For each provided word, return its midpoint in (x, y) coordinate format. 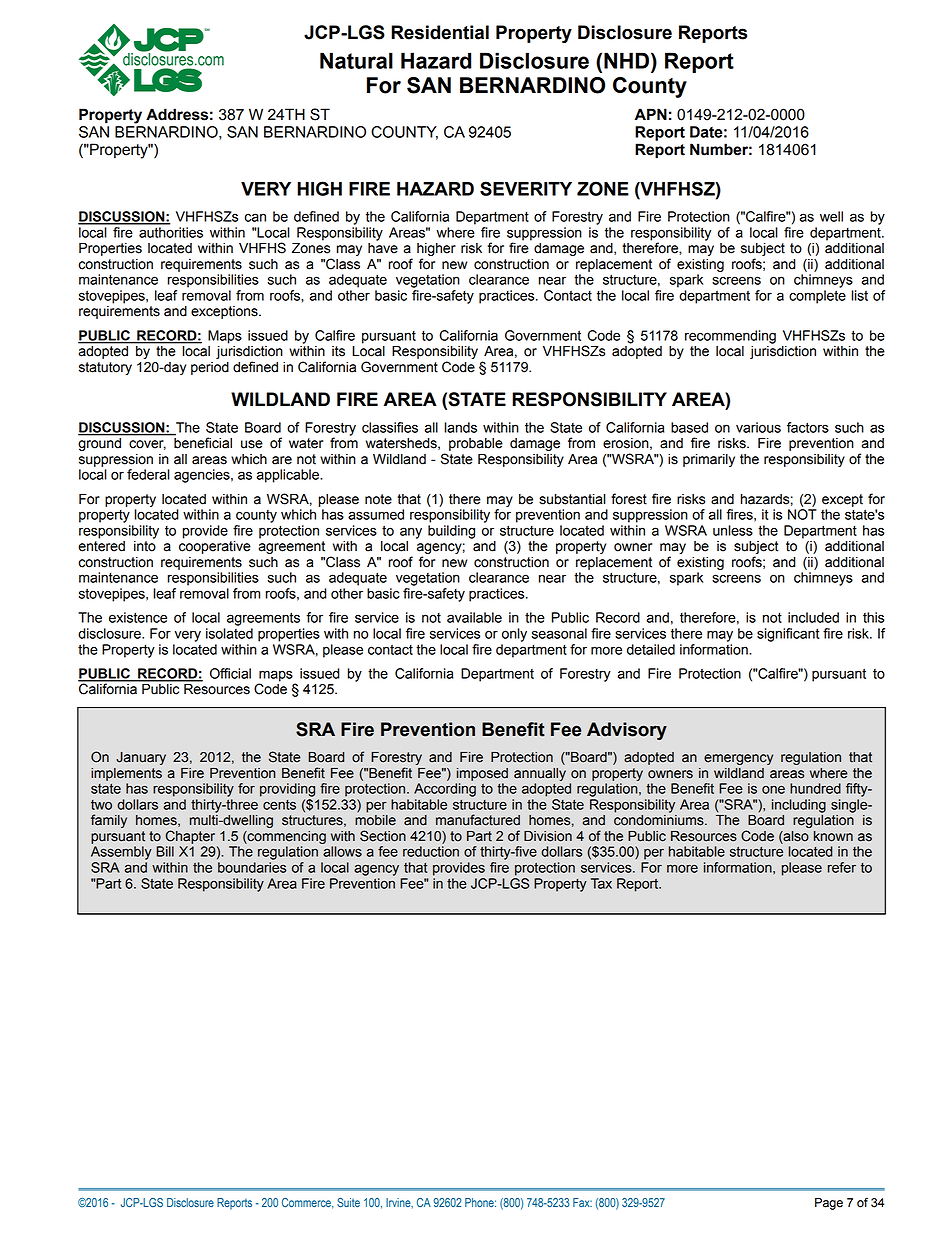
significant (788, 635)
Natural (356, 60)
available (474, 617)
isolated (229, 633)
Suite (348, 1202)
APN (651, 114)
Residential (440, 32)
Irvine (399, 1203)
